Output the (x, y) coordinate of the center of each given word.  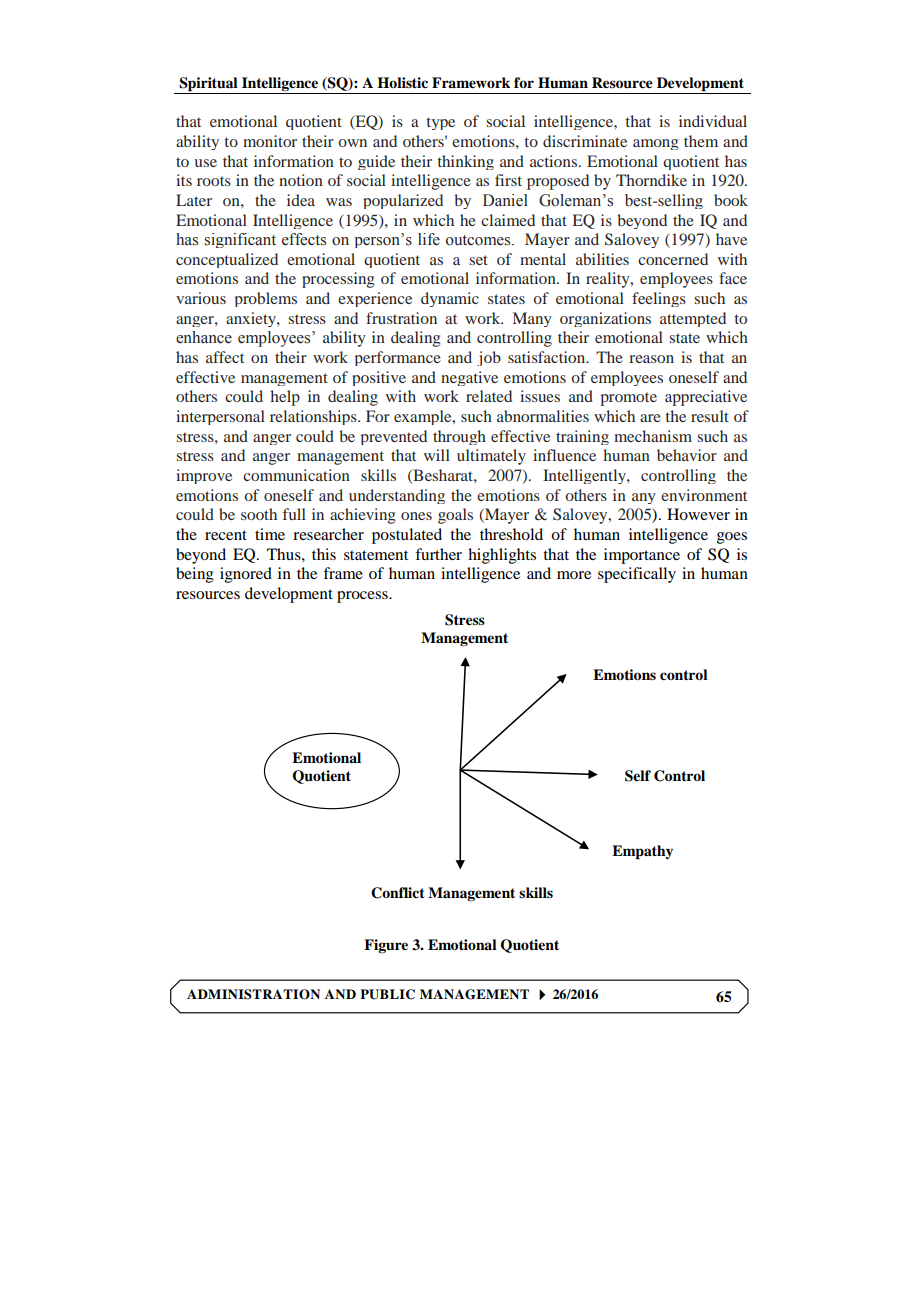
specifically (637, 575)
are (650, 418)
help (285, 398)
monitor (270, 141)
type (440, 123)
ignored (246, 575)
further (438, 554)
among (656, 144)
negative (469, 378)
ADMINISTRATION (253, 994)
